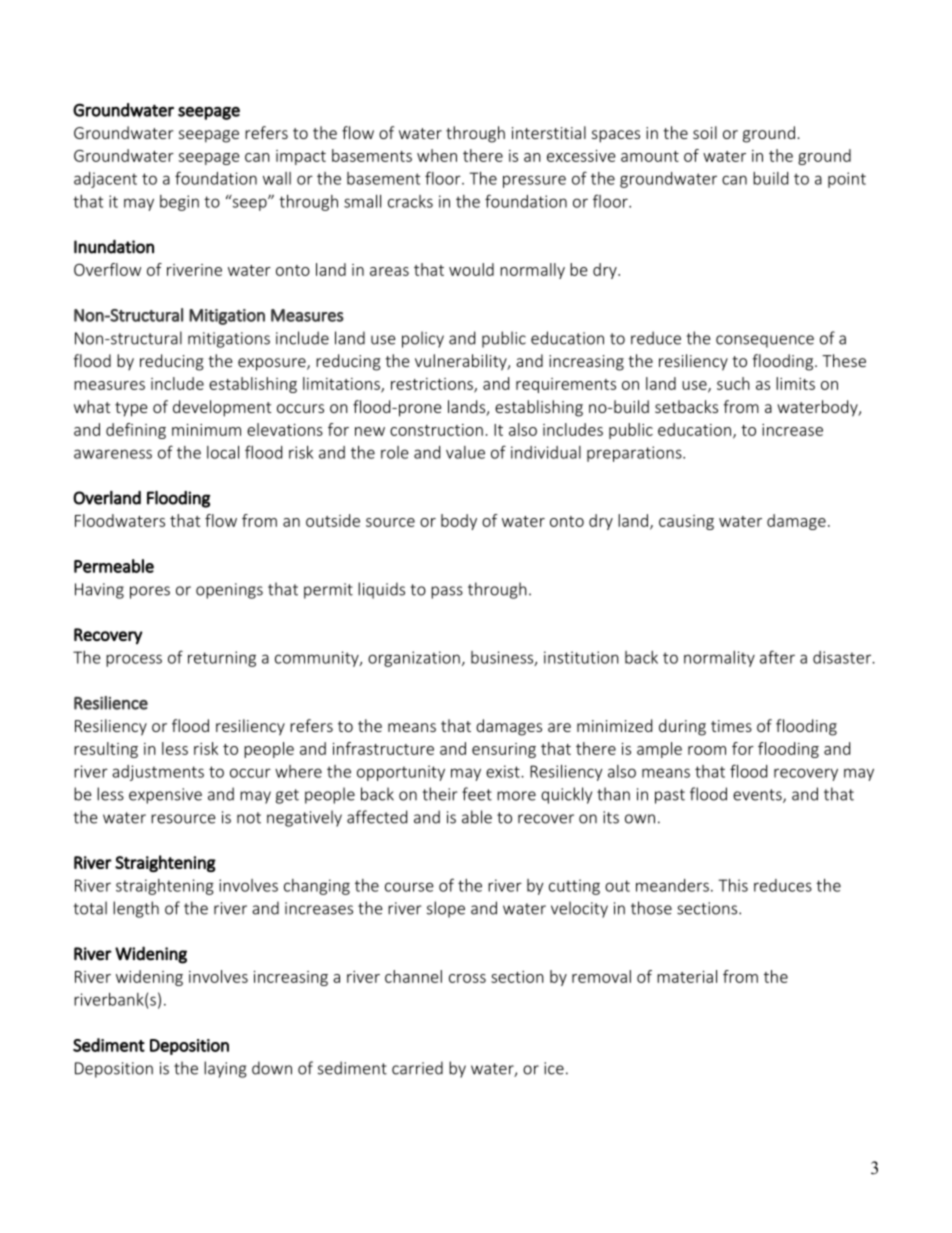 The width and height of the screenshot is (952, 1233). Describe the element at coordinates (733, 383) in the screenshot. I see `such` at that location.
